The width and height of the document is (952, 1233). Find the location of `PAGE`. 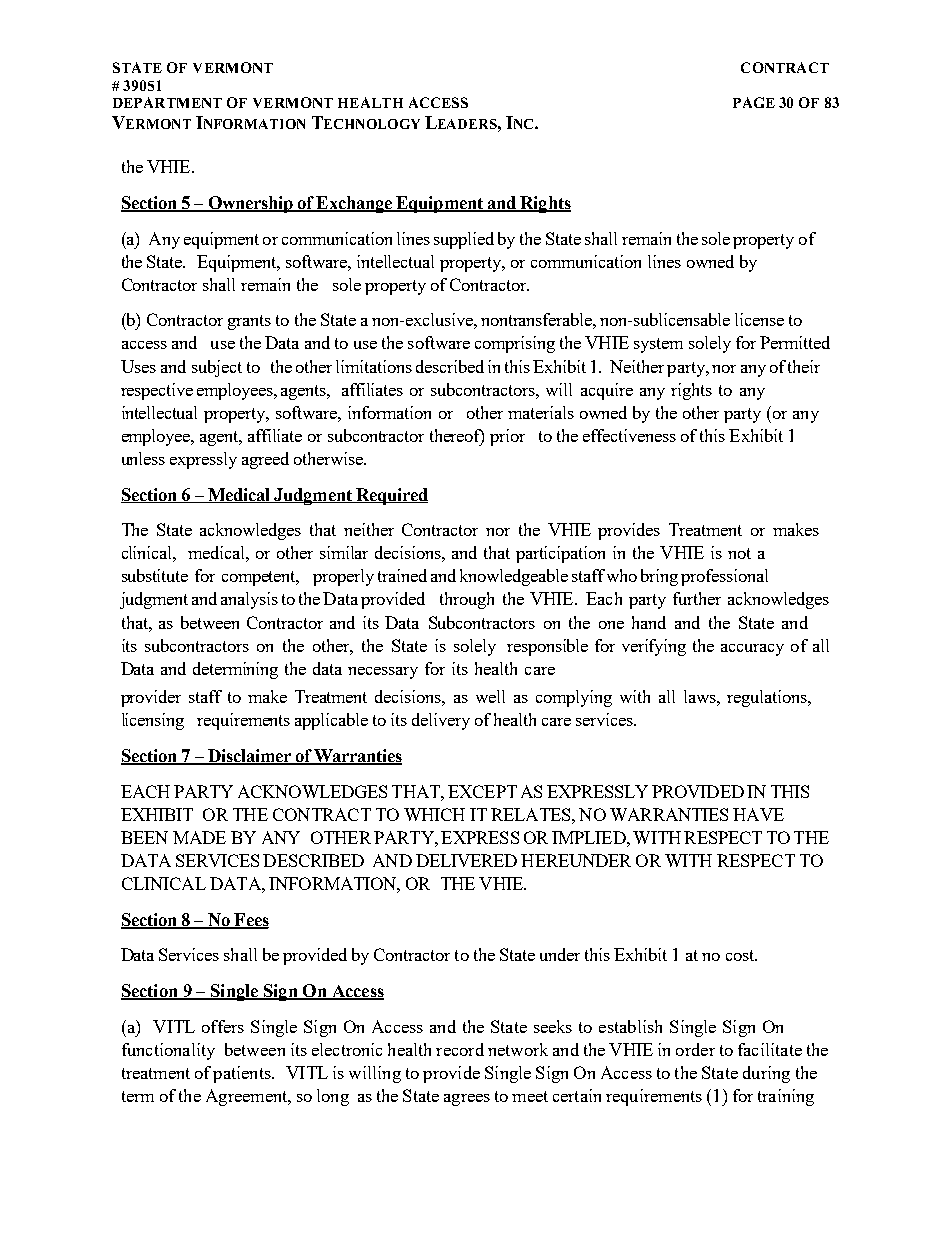

PAGE is located at coordinates (754, 102).
